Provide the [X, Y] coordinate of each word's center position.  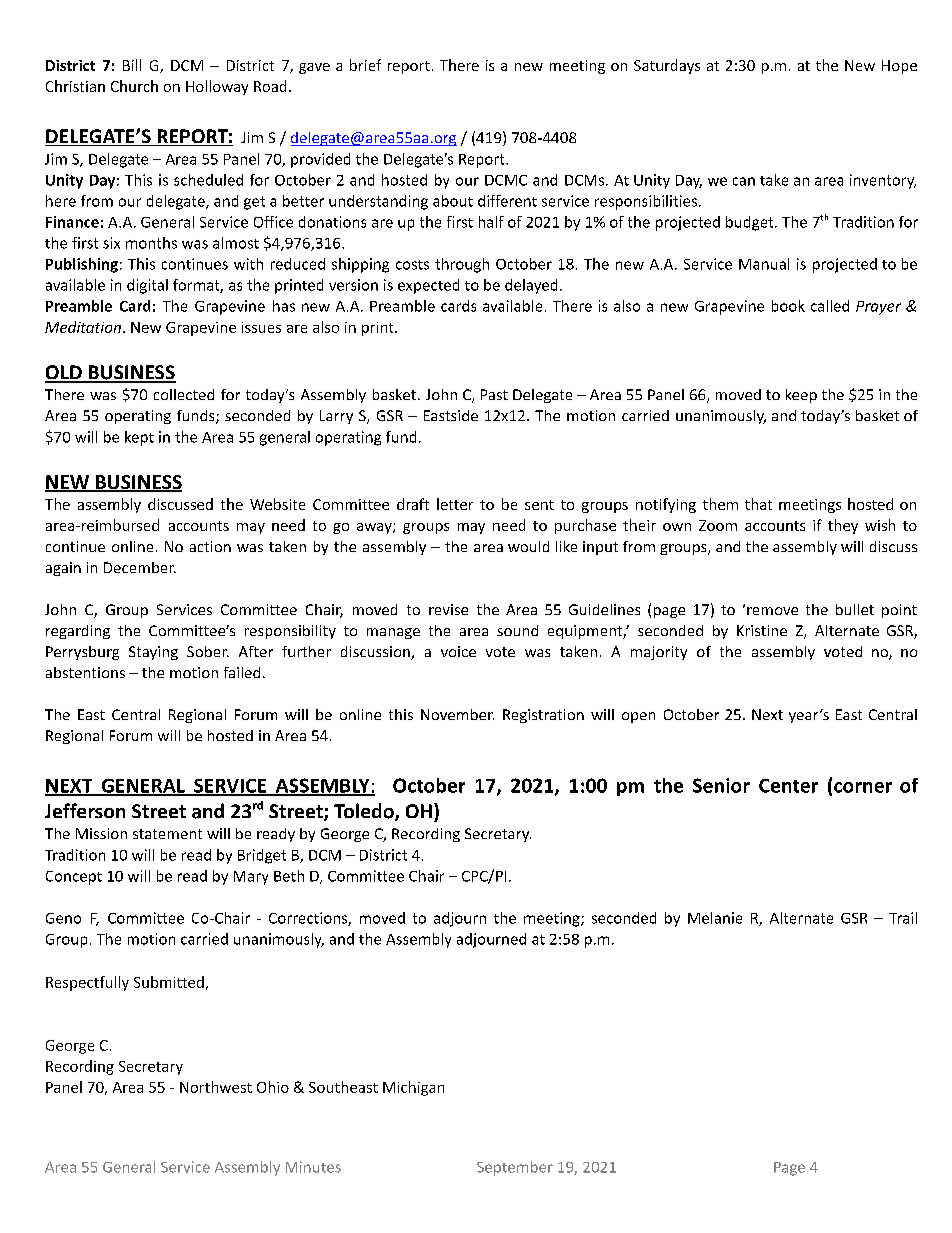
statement [167, 834]
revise [448, 609]
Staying [153, 653]
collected [184, 394]
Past [494, 394]
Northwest [216, 1087]
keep [801, 396]
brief [365, 65]
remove [772, 611]
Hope [899, 67]
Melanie [715, 918]
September [515, 1168]
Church [134, 86]
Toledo [365, 812]
